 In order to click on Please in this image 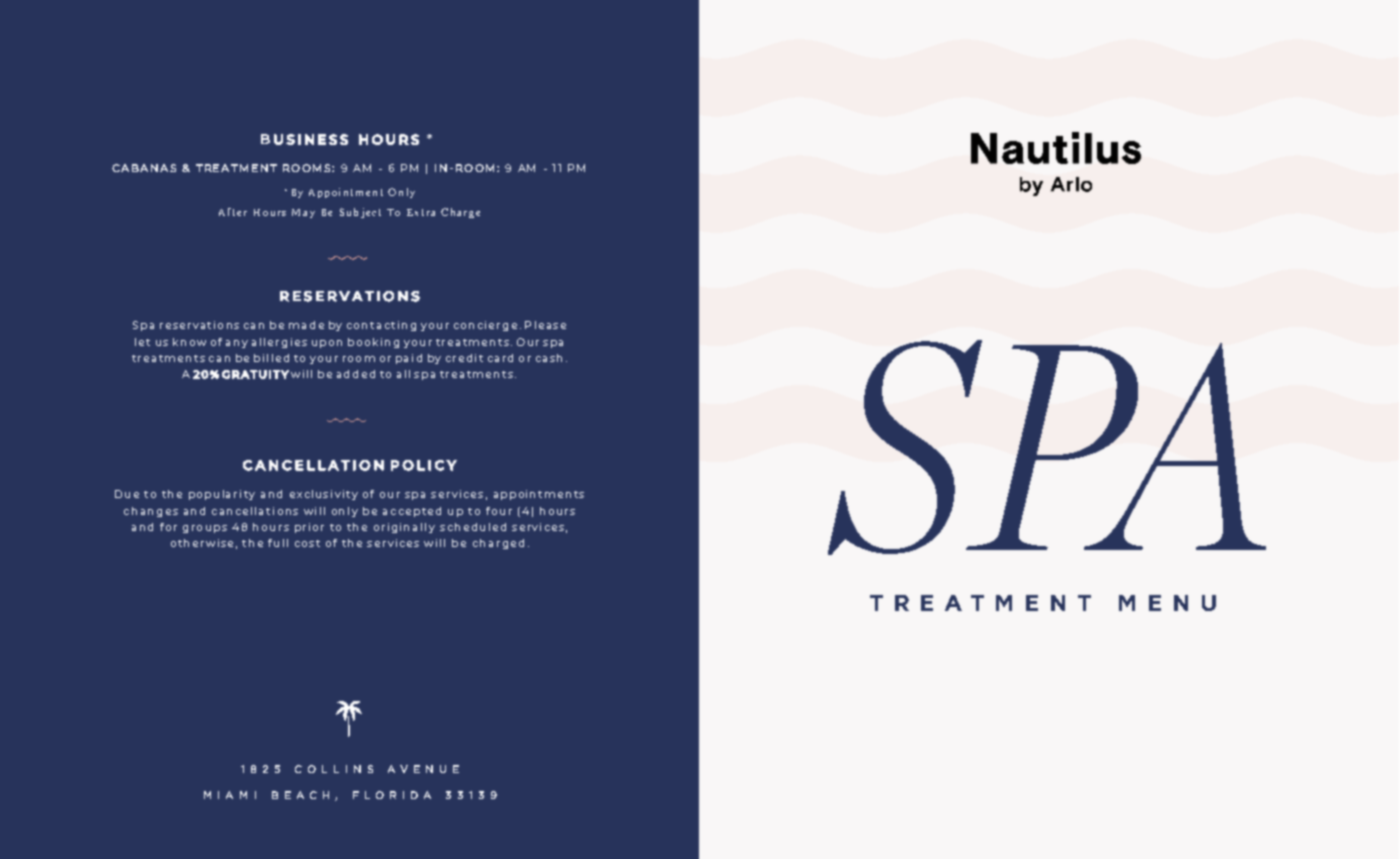, I will do `click(545, 325)`.
